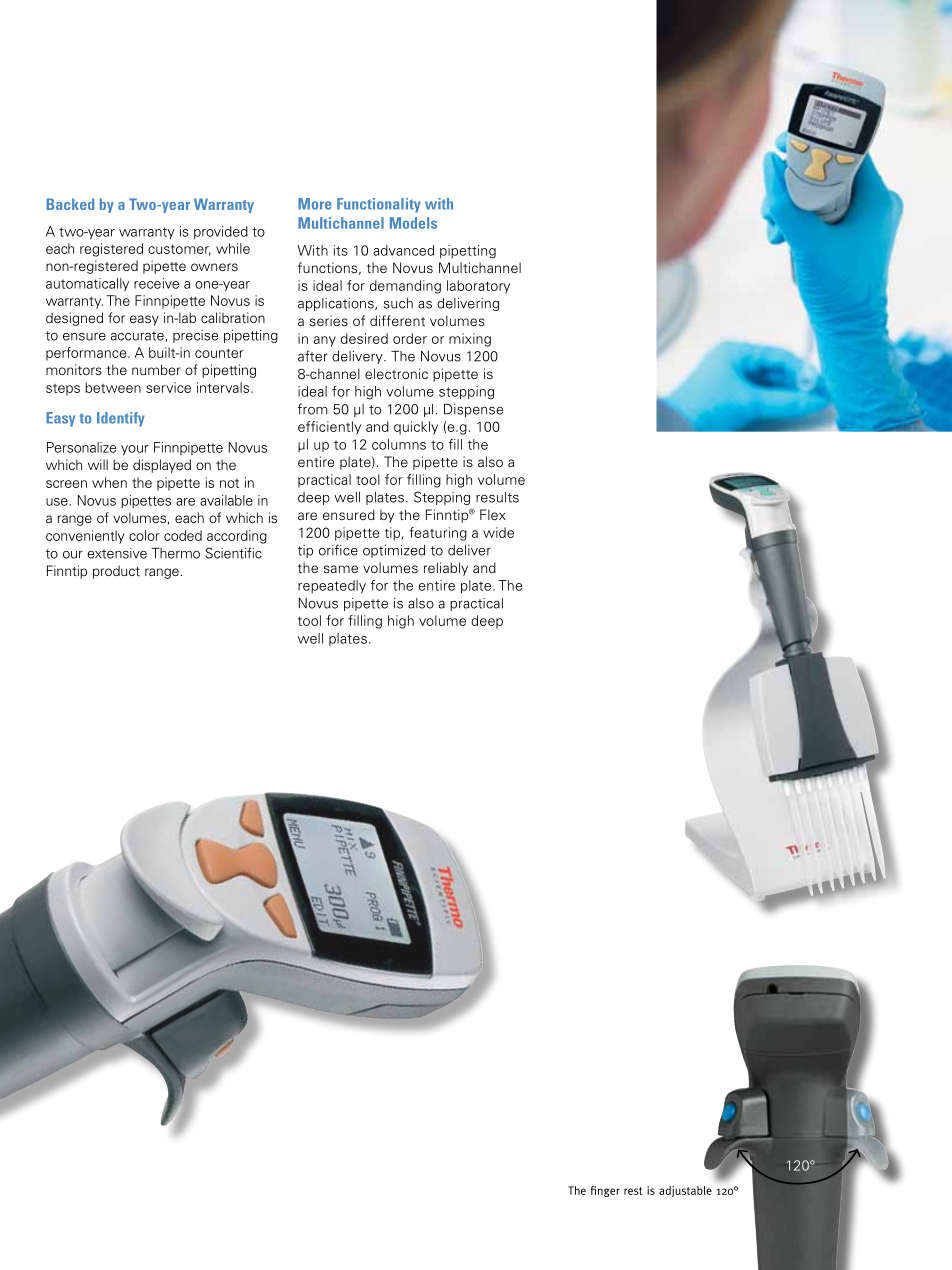  What do you see at coordinates (179, 250) in the screenshot?
I see `customer` at bounding box center [179, 250].
